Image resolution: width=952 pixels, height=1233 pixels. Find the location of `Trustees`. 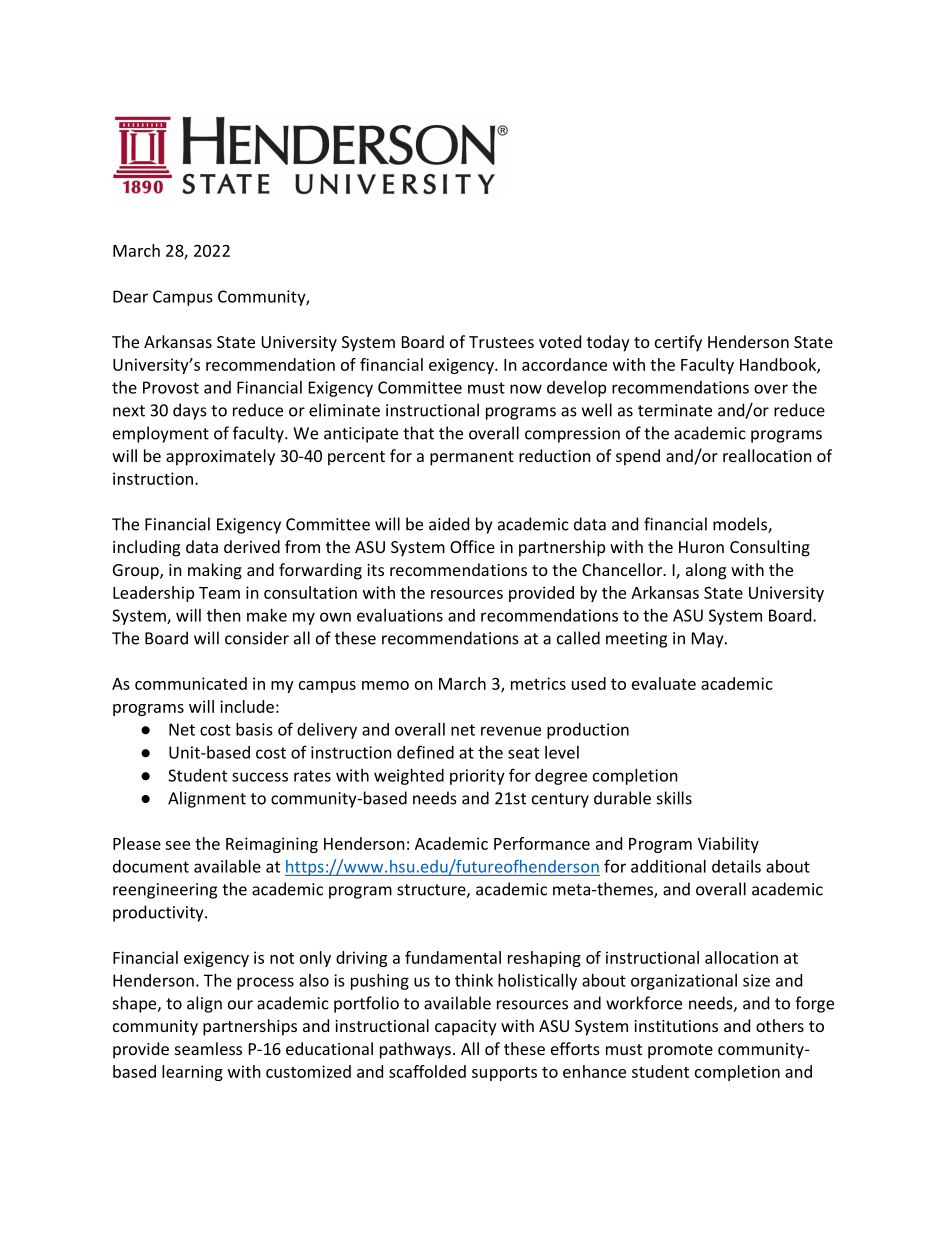

Trustees is located at coordinates (501, 342).
